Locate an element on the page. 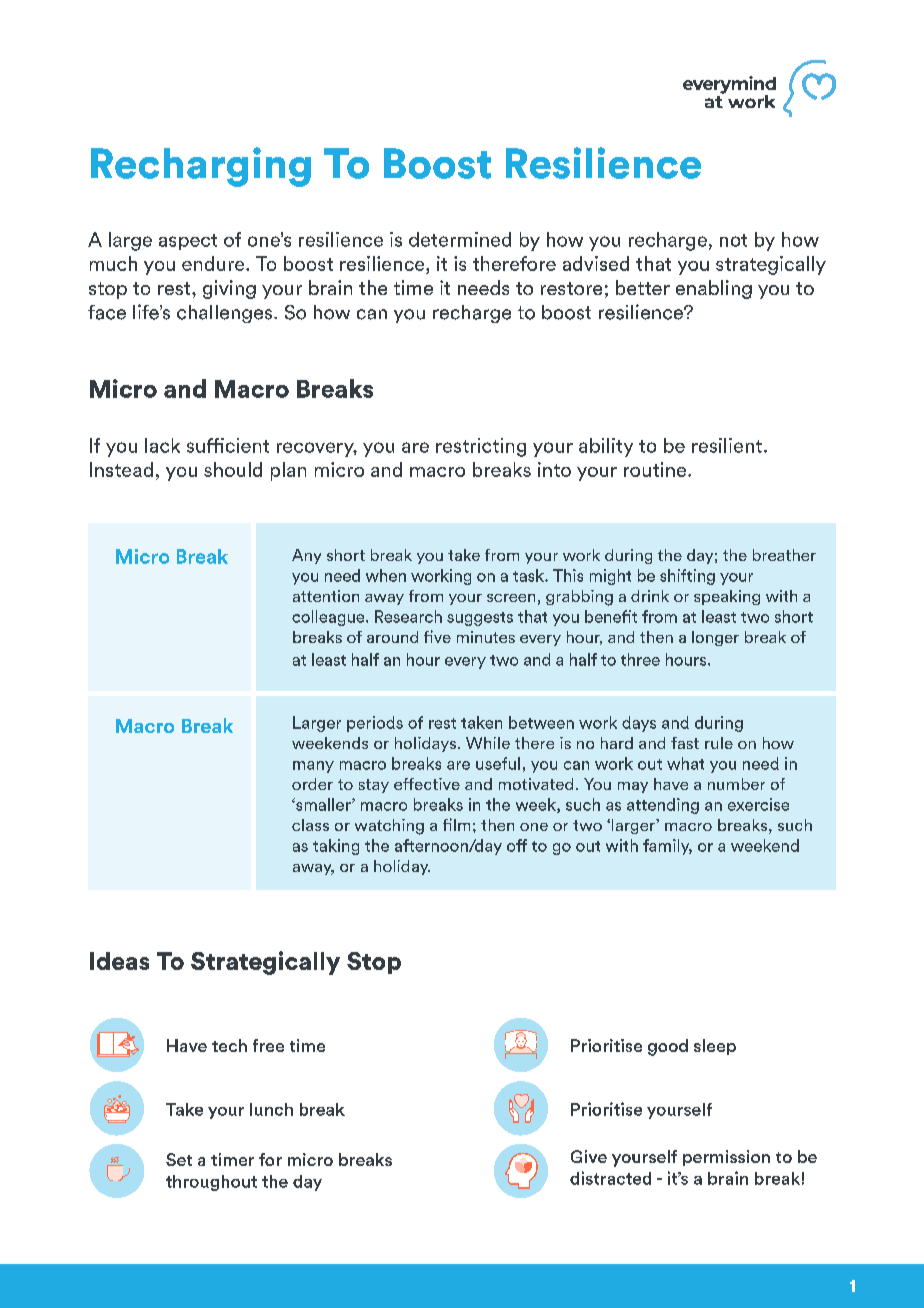  determined is located at coordinates (460, 239).
